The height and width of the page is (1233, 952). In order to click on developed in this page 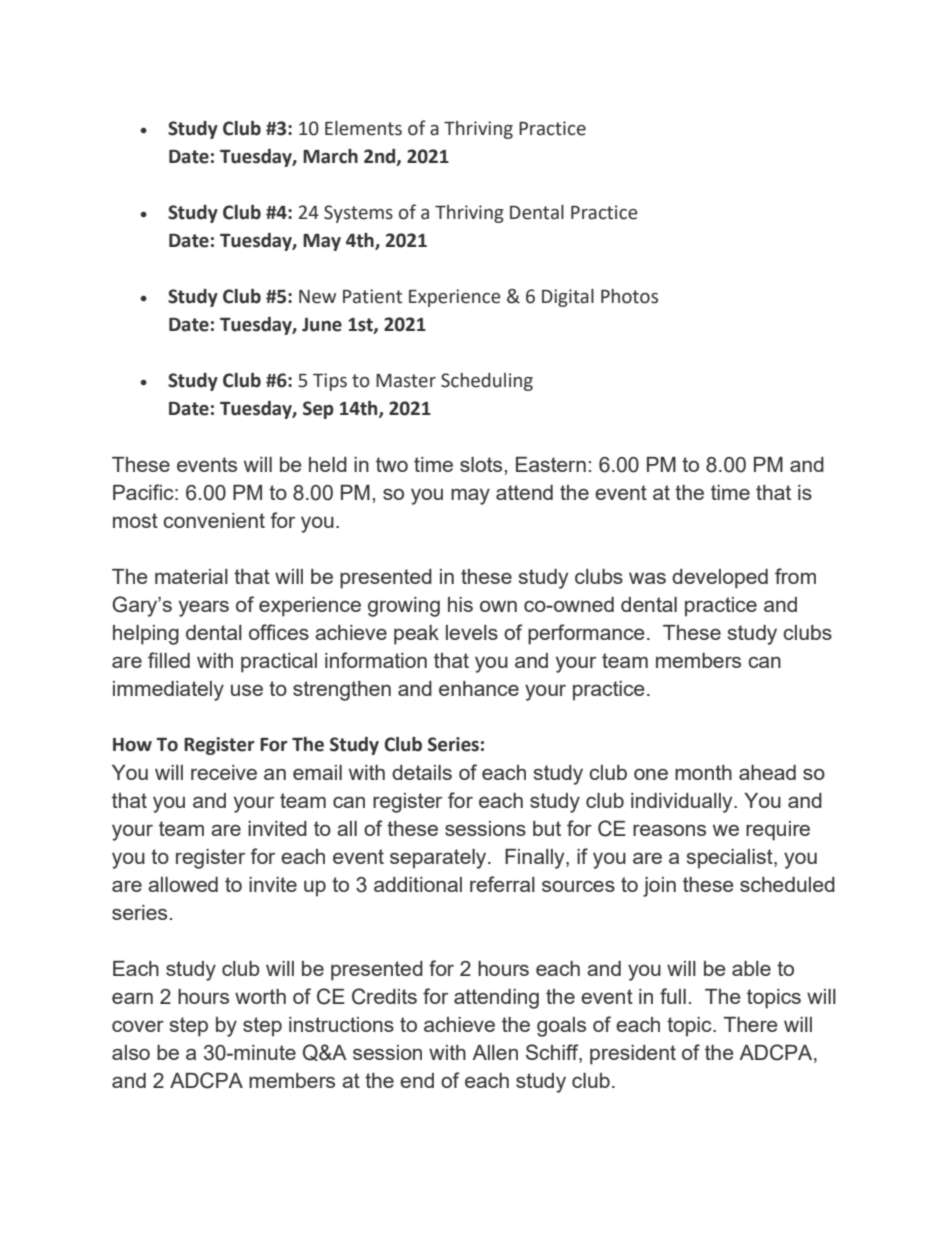, I will do `click(720, 579)`.
